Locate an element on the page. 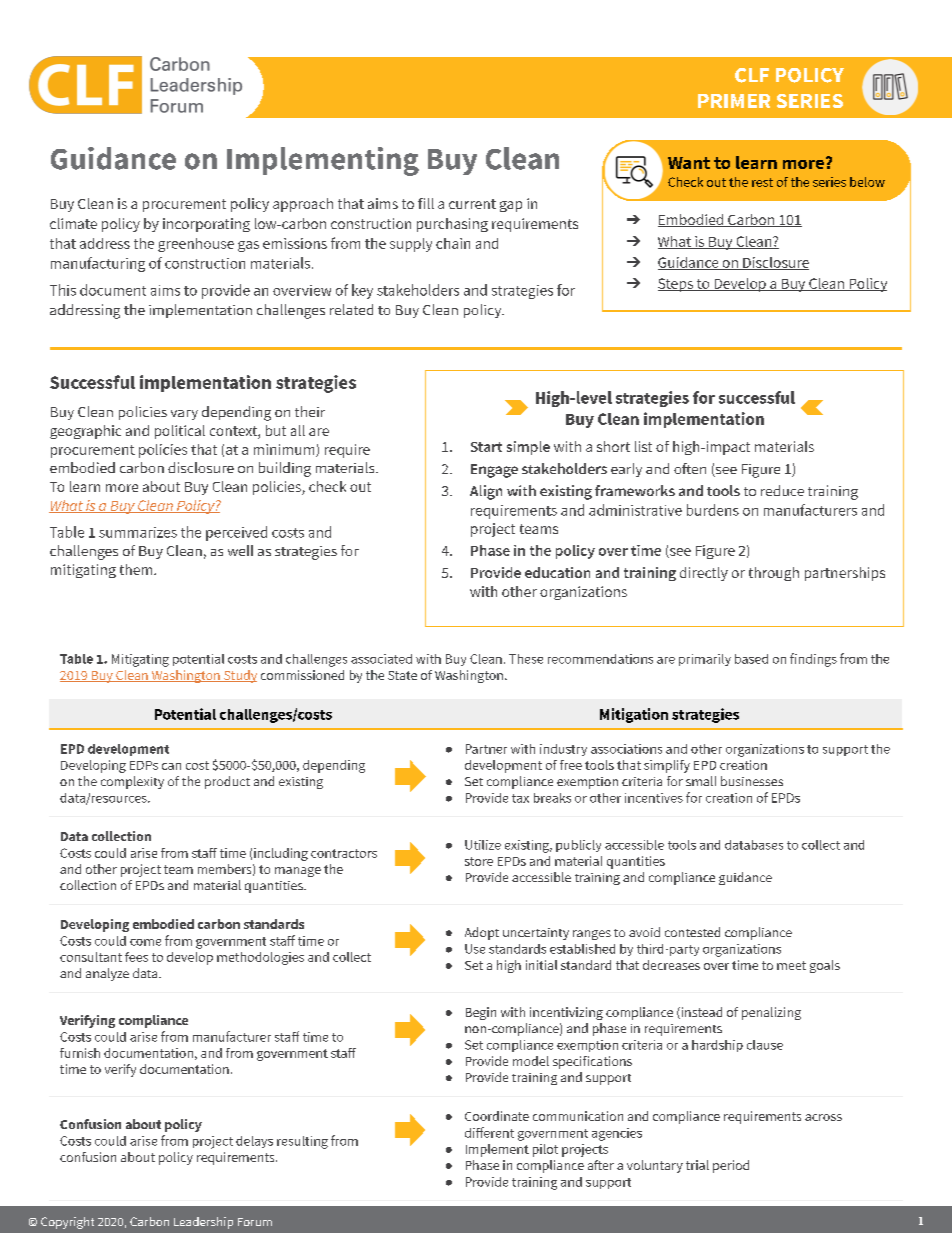 This document has height=1233, width=952. Leadership is located at coordinates (203, 1223).
